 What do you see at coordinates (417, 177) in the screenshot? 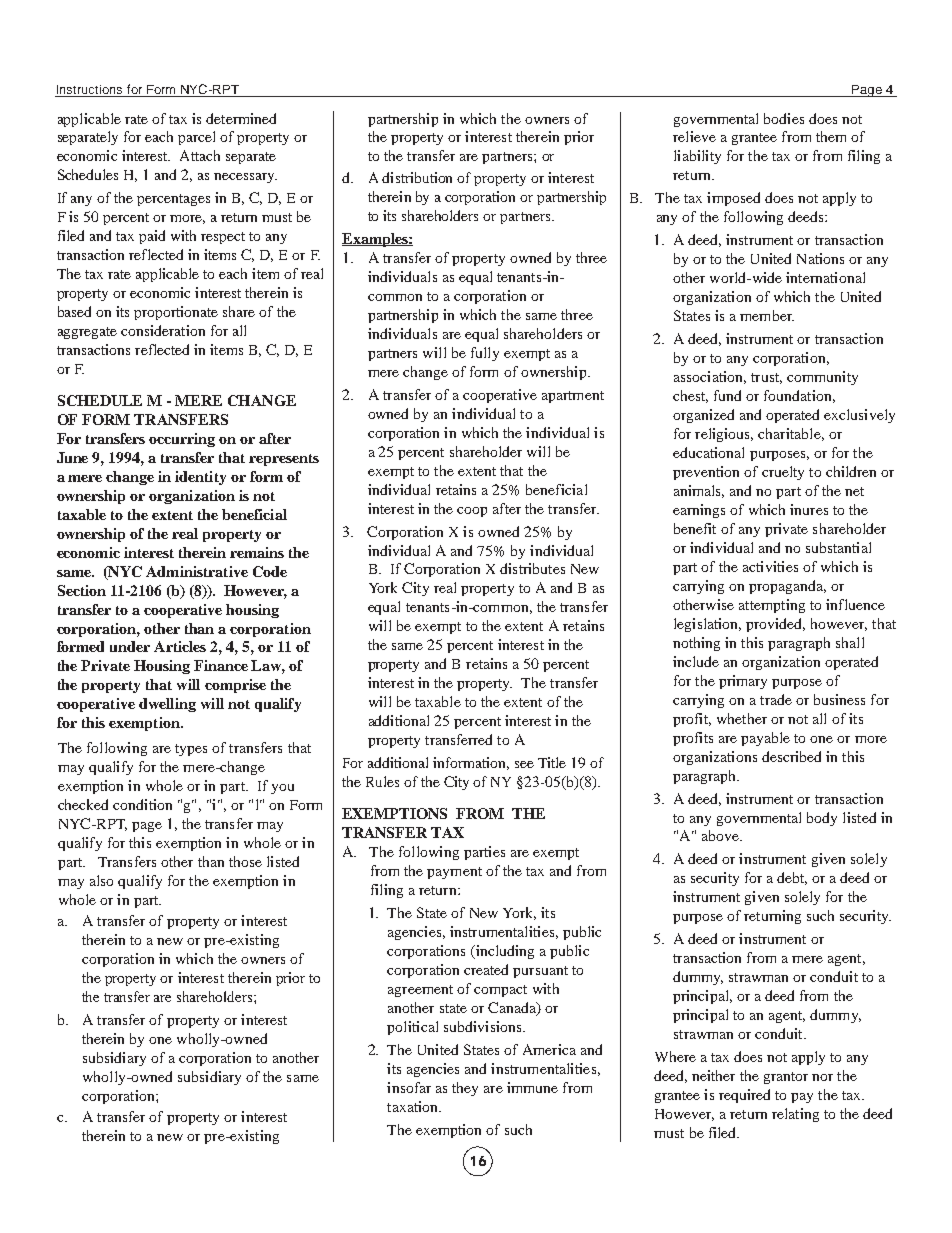
I see `distribution` at bounding box center [417, 177].
